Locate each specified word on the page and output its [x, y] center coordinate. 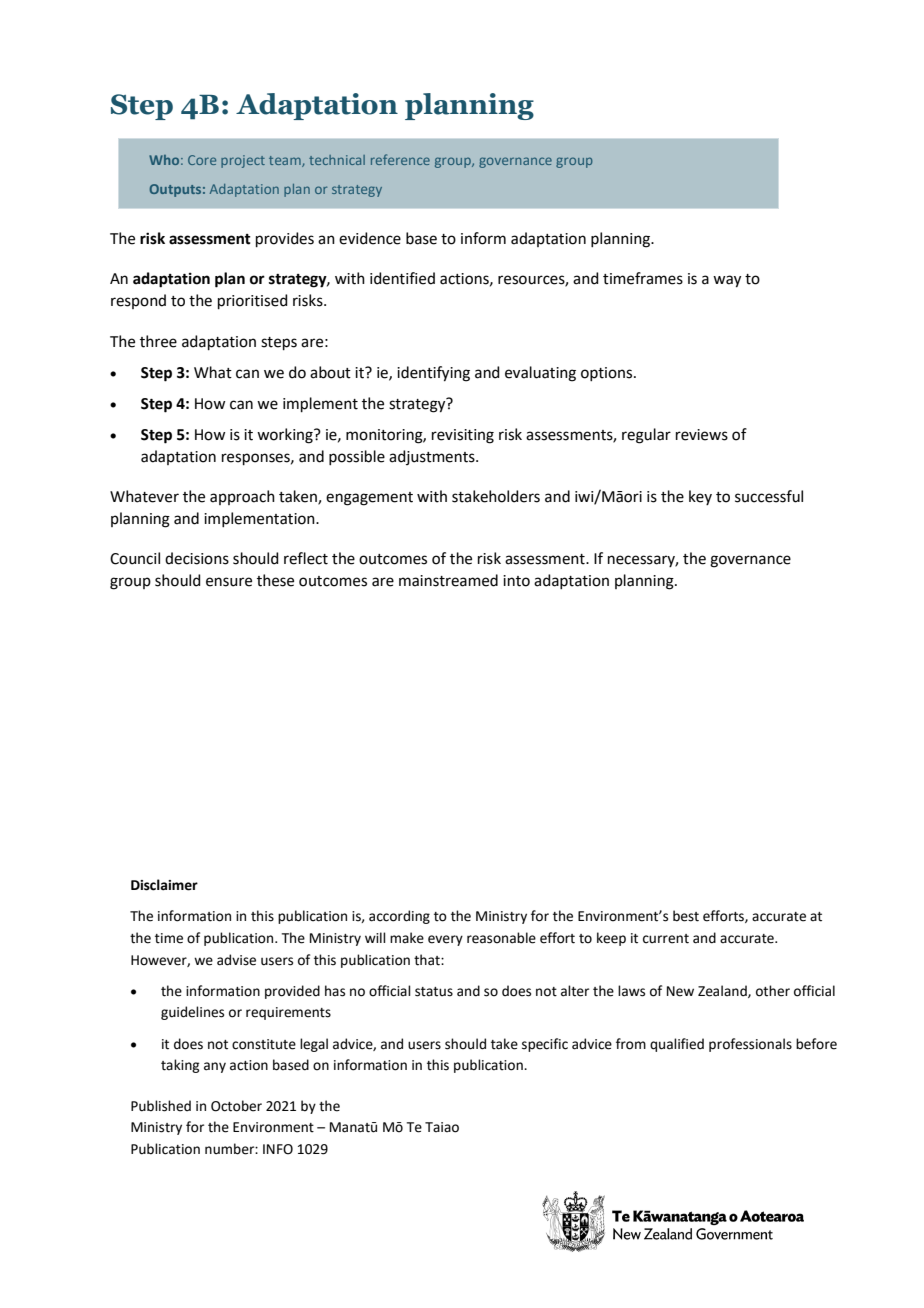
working [286, 436]
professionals [750, 1045]
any [215, 1067]
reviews [702, 435]
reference [400, 159]
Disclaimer [164, 885]
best [686, 916]
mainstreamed [448, 580]
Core [202, 160]
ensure [229, 582]
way [727, 281]
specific [545, 1045]
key [700, 497]
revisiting [463, 436]
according [399, 917]
